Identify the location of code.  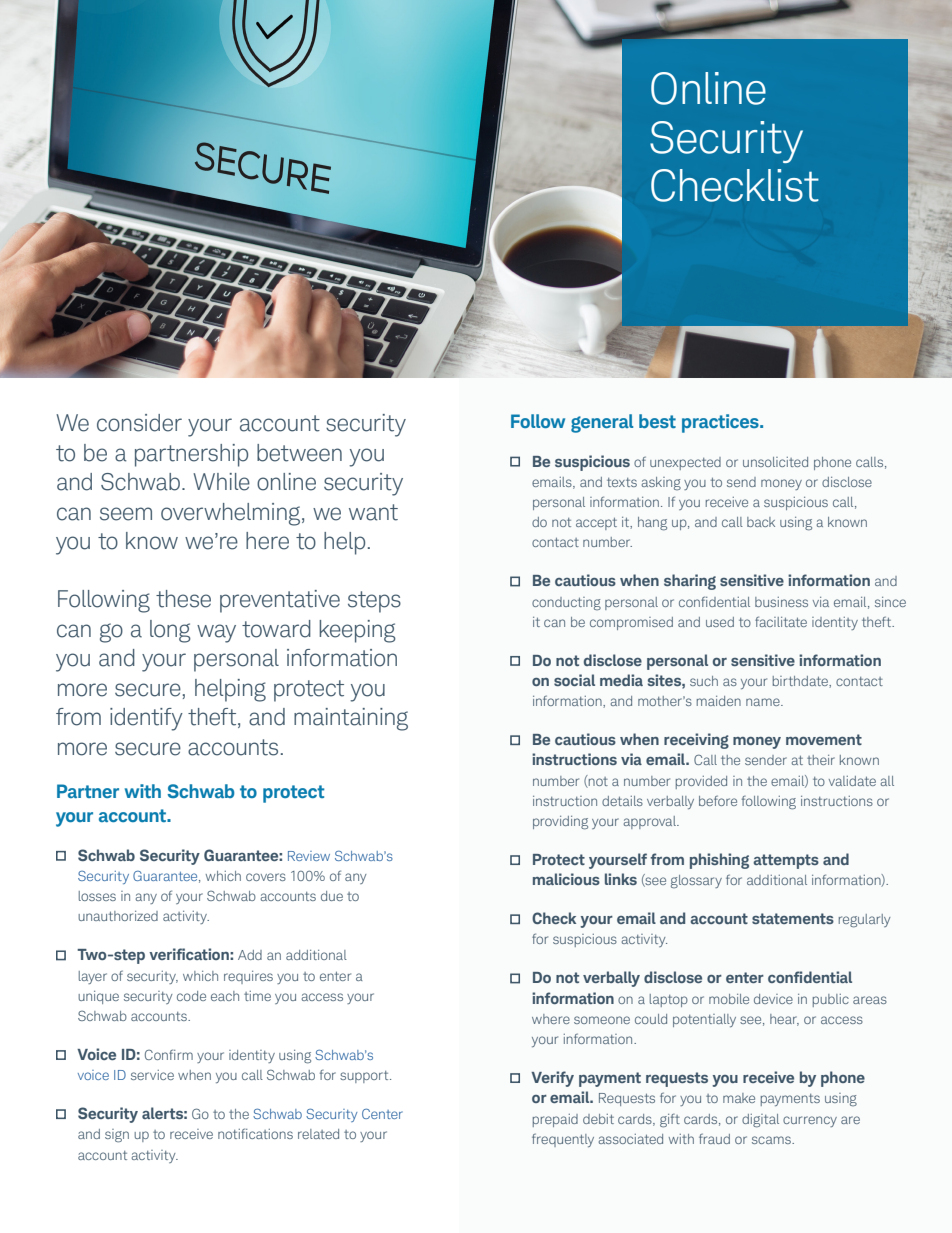
(191, 996).
